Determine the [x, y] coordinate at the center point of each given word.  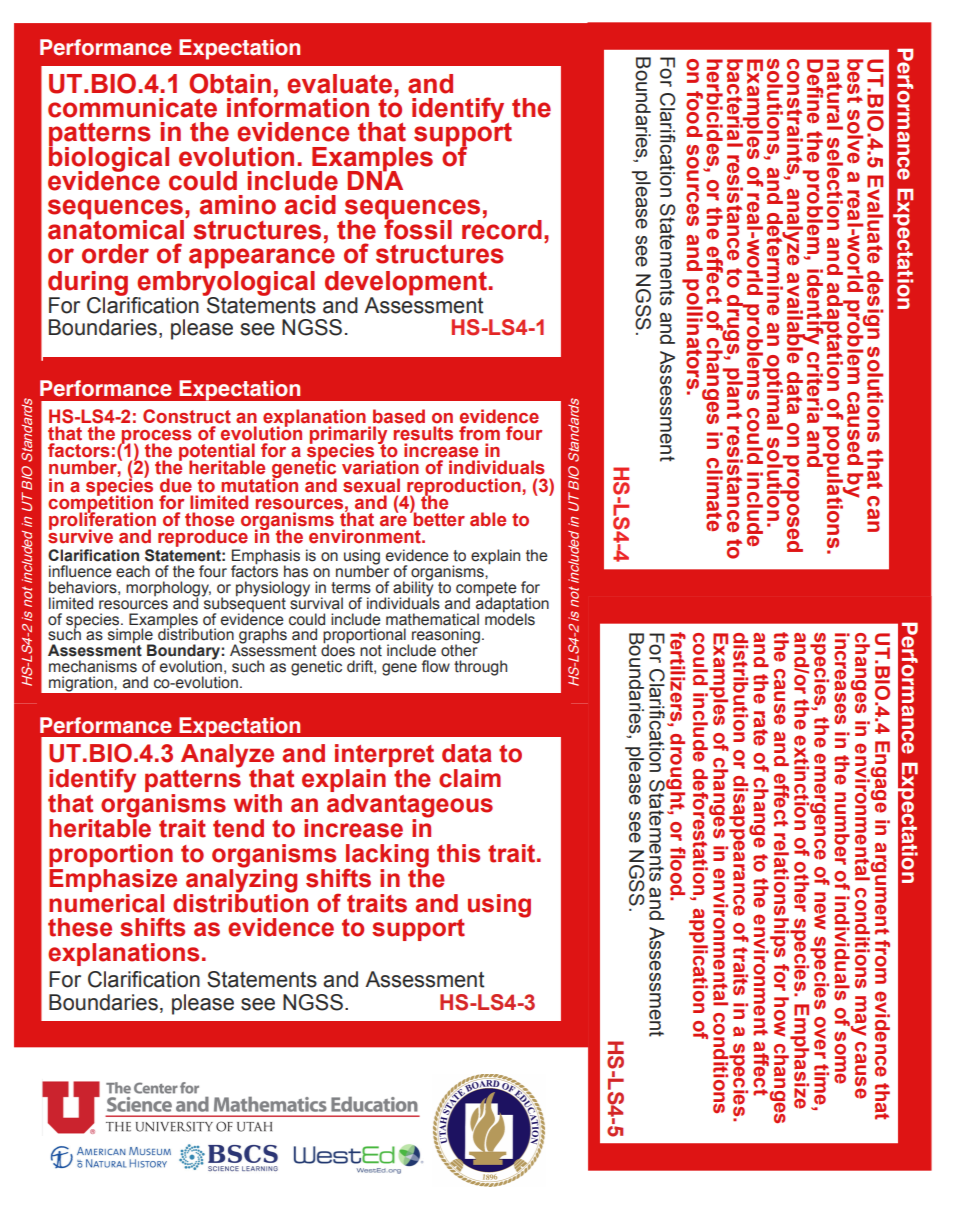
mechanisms [93, 666]
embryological [225, 284]
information [298, 106]
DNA [375, 179]
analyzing [241, 879]
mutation [259, 484]
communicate [132, 108]
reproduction [463, 488]
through [480, 668]
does [338, 649]
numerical [106, 902]
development [406, 284]
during [89, 284]
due [176, 485]
